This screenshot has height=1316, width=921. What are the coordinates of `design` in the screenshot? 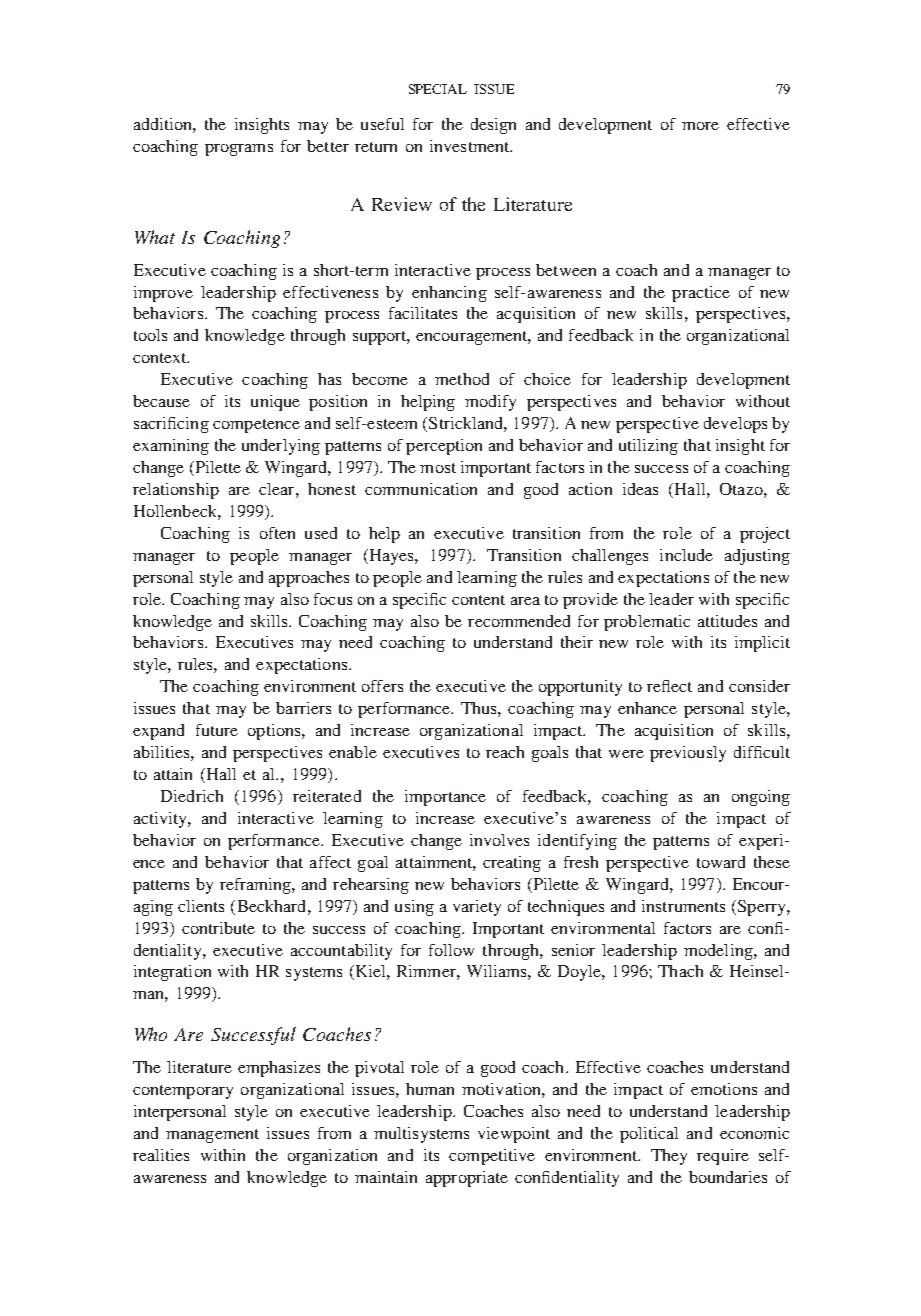 It's located at (493, 126).
